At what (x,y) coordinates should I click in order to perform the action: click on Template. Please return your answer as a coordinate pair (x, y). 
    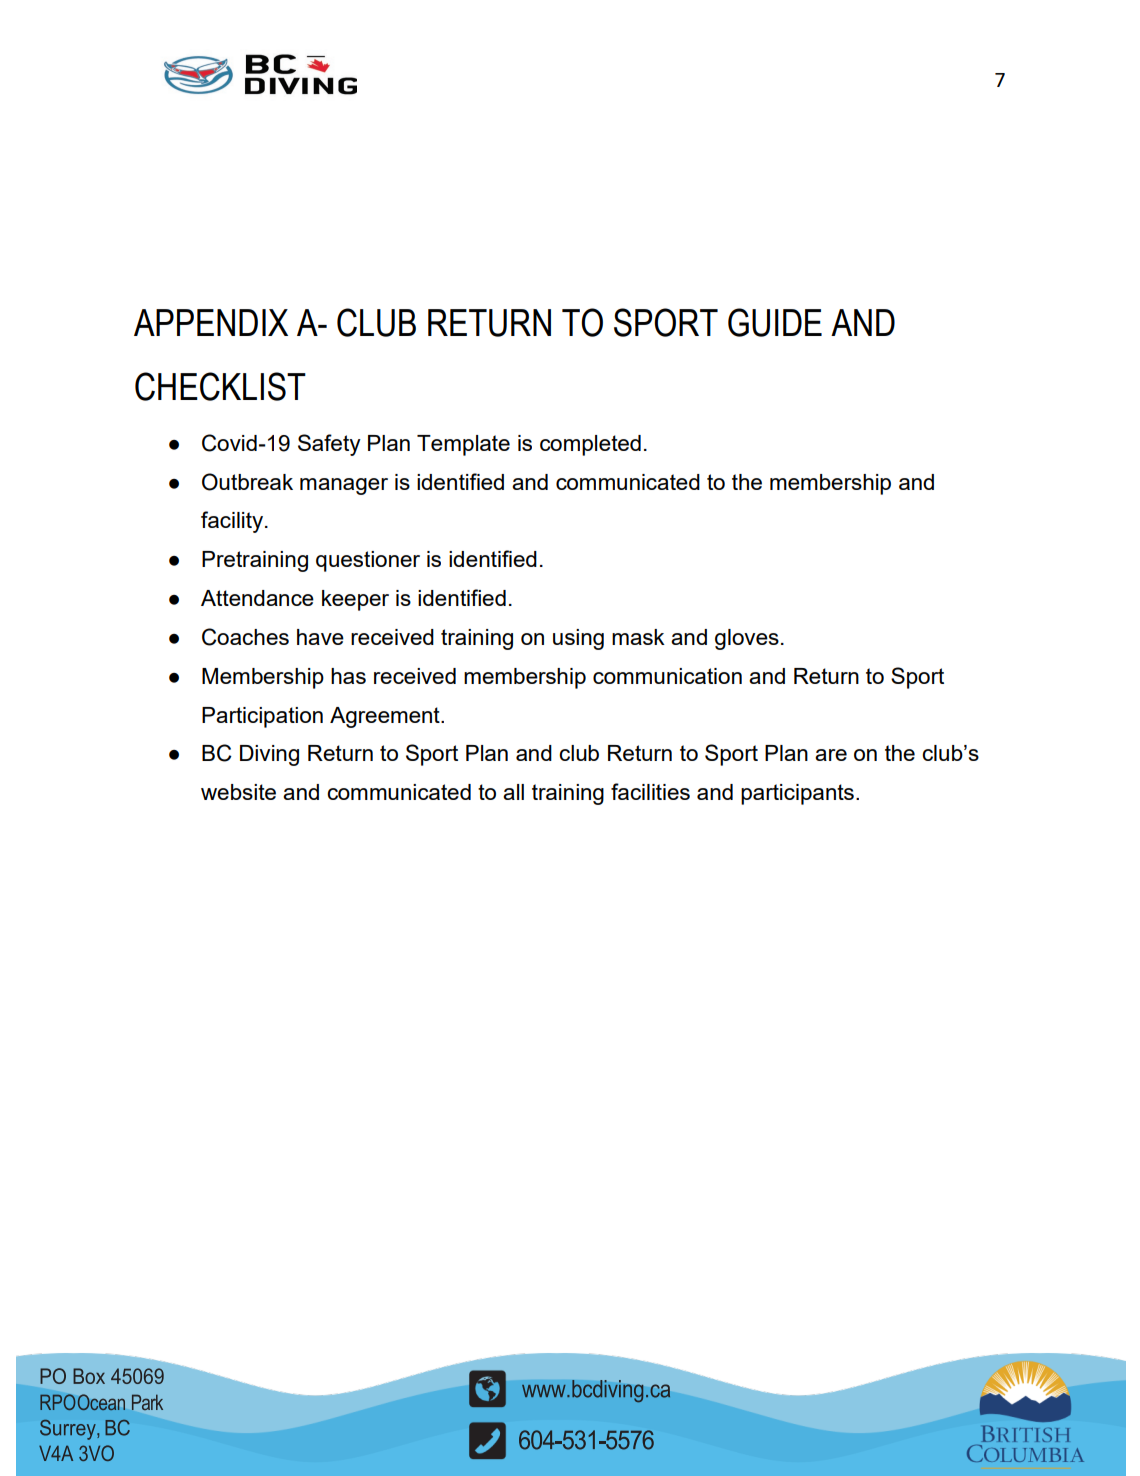
    Looking at the image, I should click on (463, 445).
